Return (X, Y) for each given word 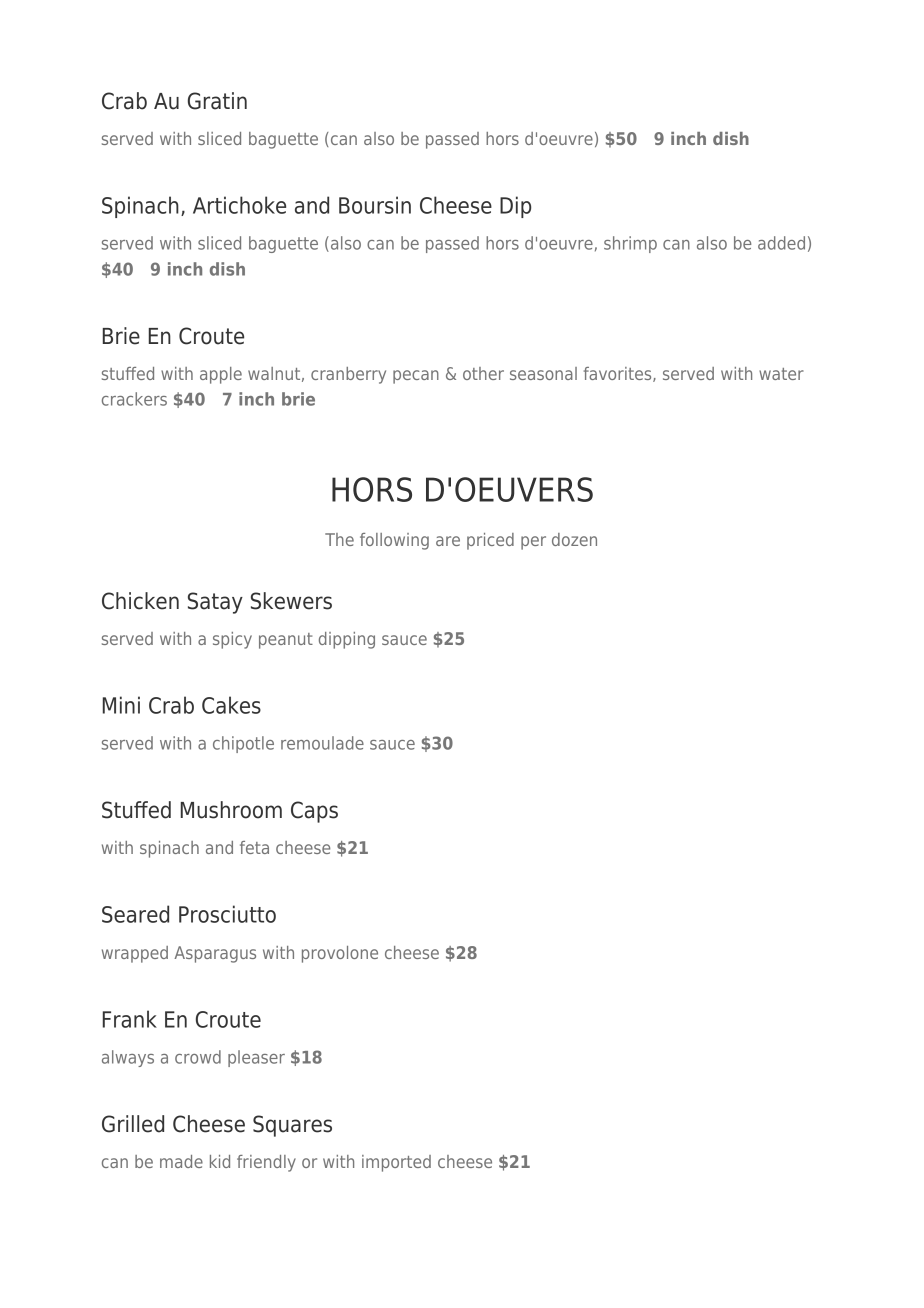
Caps (314, 812)
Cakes (231, 705)
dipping (347, 640)
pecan (416, 377)
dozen (574, 539)
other (483, 373)
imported (396, 1163)
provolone (340, 954)
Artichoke (239, 205)
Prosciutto (227, 914)
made (181, 1161)
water (781, 374)
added (781, 243)
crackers (134, 399)
